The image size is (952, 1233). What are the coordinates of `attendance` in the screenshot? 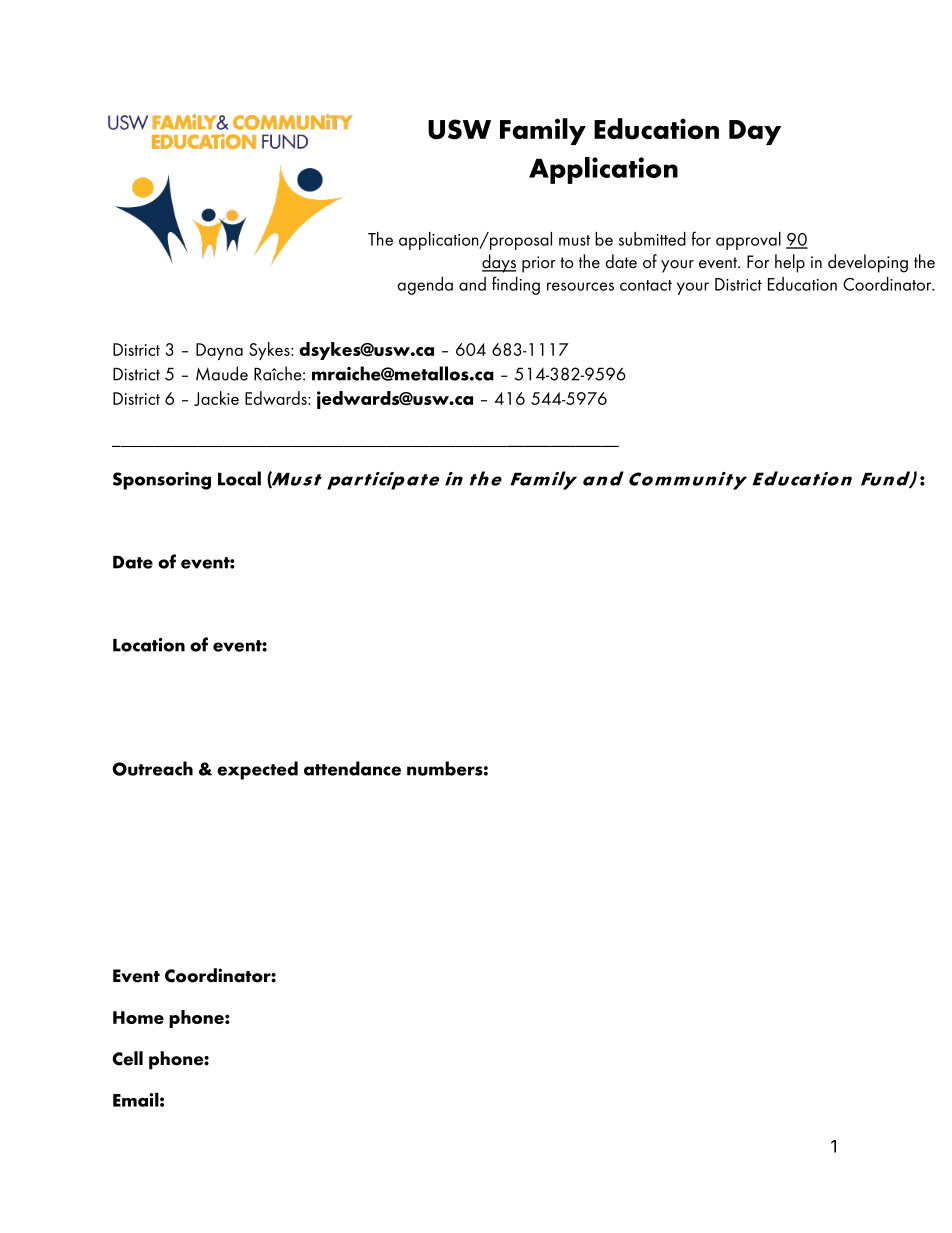 It's located at (352, 768).
